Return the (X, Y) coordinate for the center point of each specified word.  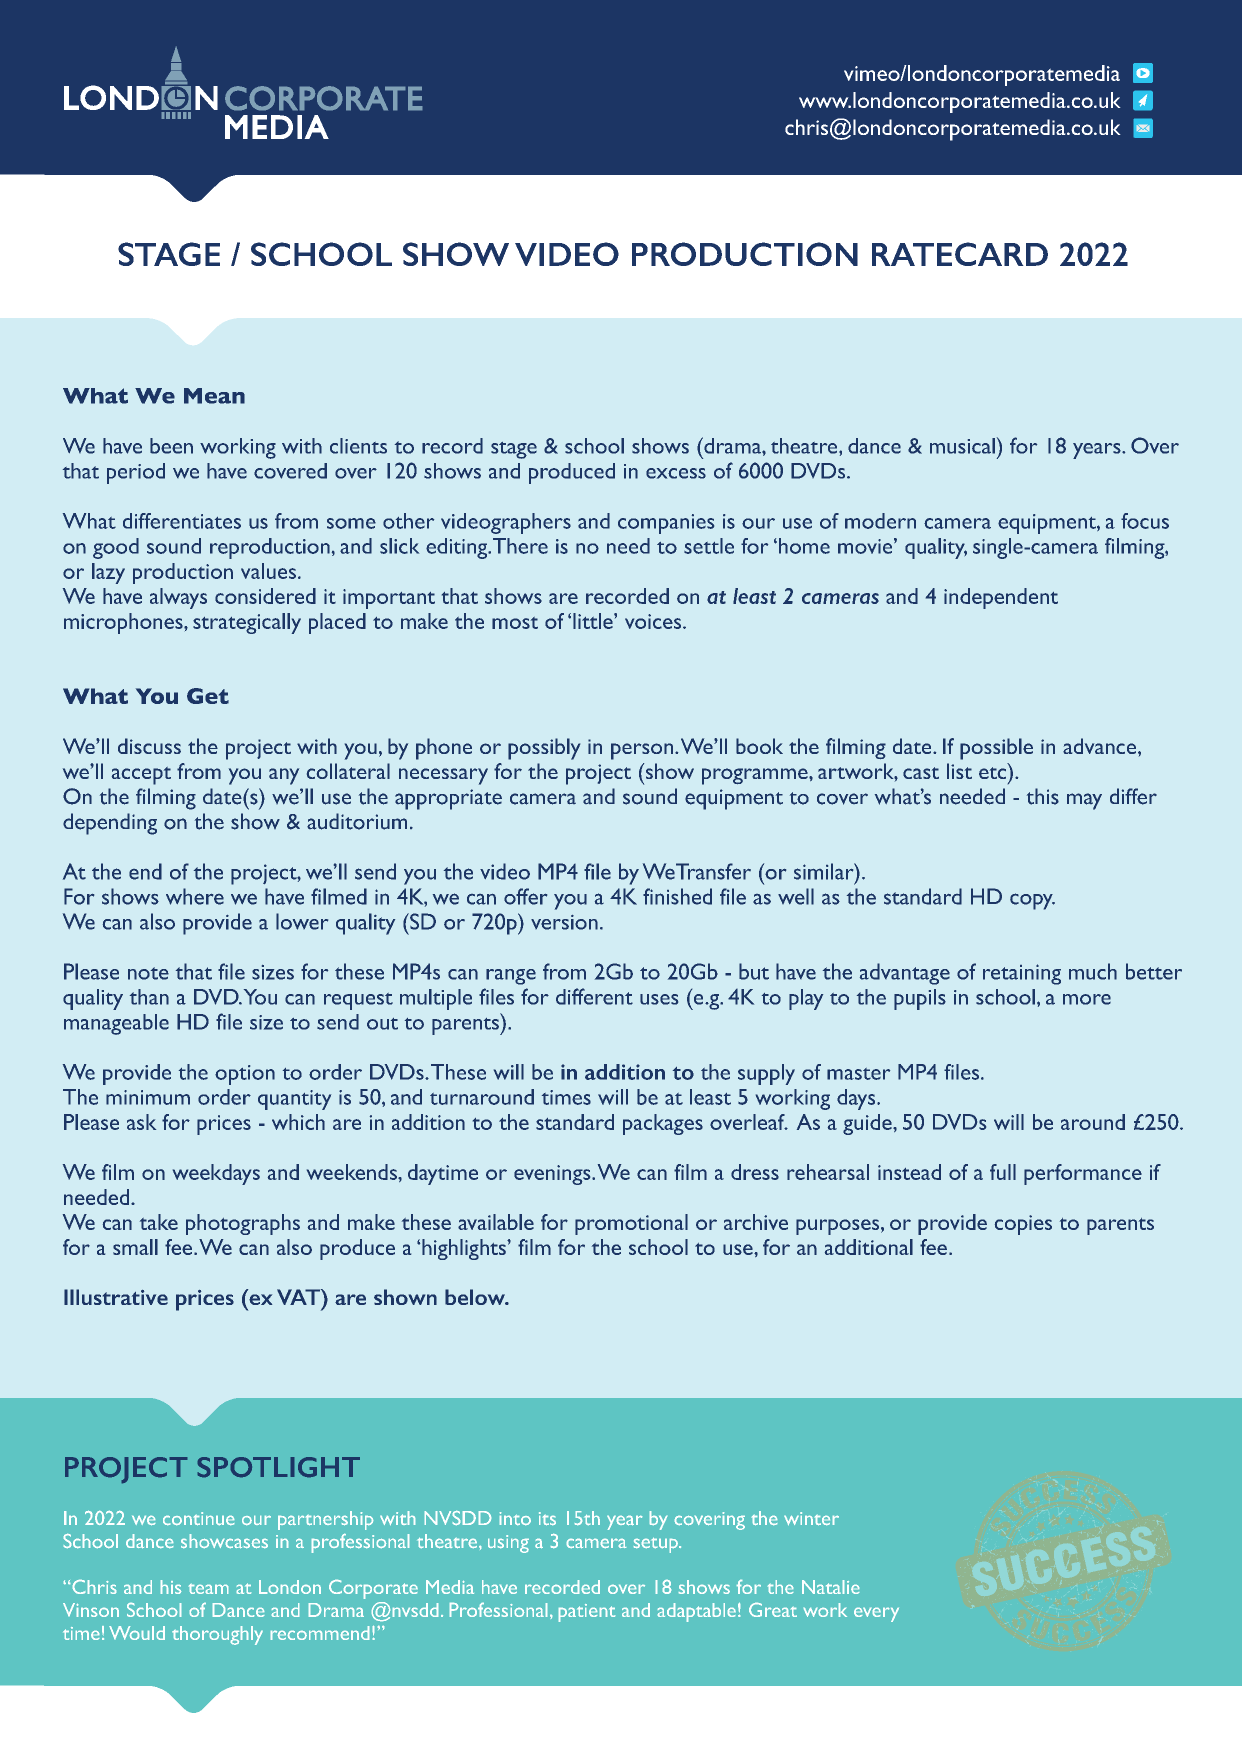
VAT (299, 1297)
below (476, 1297)
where (195, 896)
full (1003, 1172)
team (208, 1589)
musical (962, 446)
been (171, 446)
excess (676, 473)
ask (141, 1122)
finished (677, 896)
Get (208, 696)
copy (1032, 901)
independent (1001, 598)
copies (1023, 1225)
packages (663, 1124)
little (594, 621)
